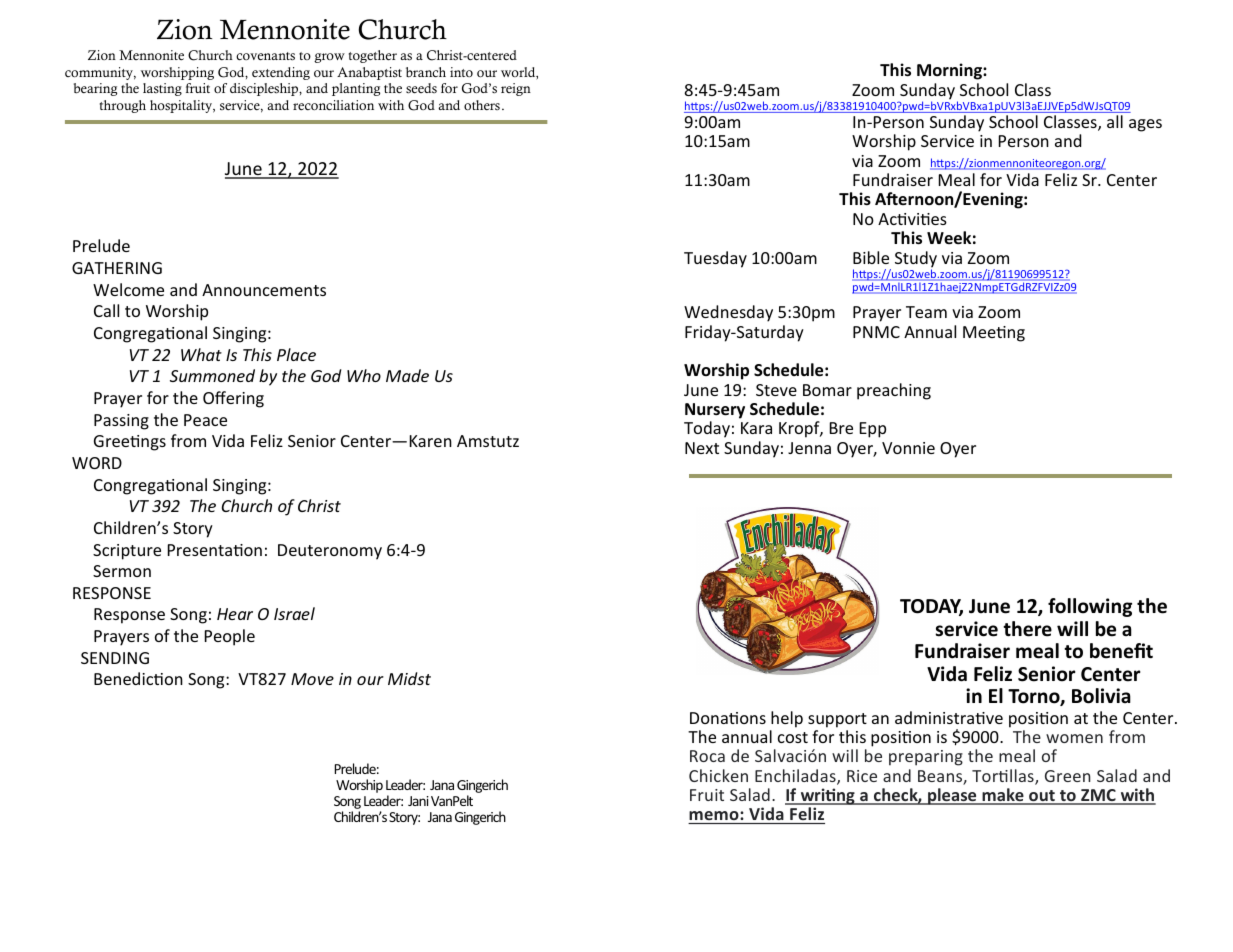  What do you see at coordinates (702, 448) in the page?
I see `Next` at bounding box center [702, 448].
